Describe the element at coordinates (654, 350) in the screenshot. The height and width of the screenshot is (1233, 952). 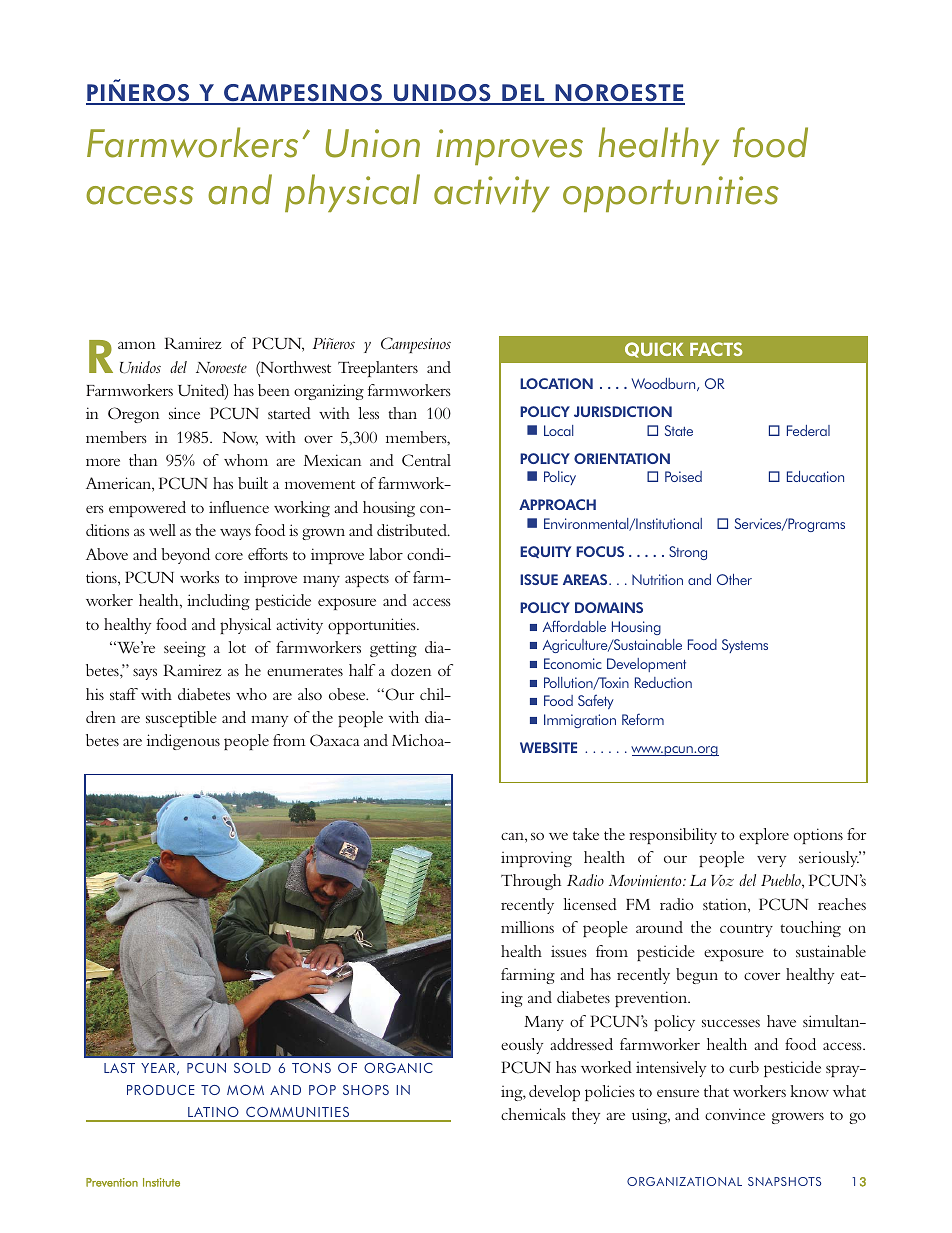
I see `QUICK` at that location.
